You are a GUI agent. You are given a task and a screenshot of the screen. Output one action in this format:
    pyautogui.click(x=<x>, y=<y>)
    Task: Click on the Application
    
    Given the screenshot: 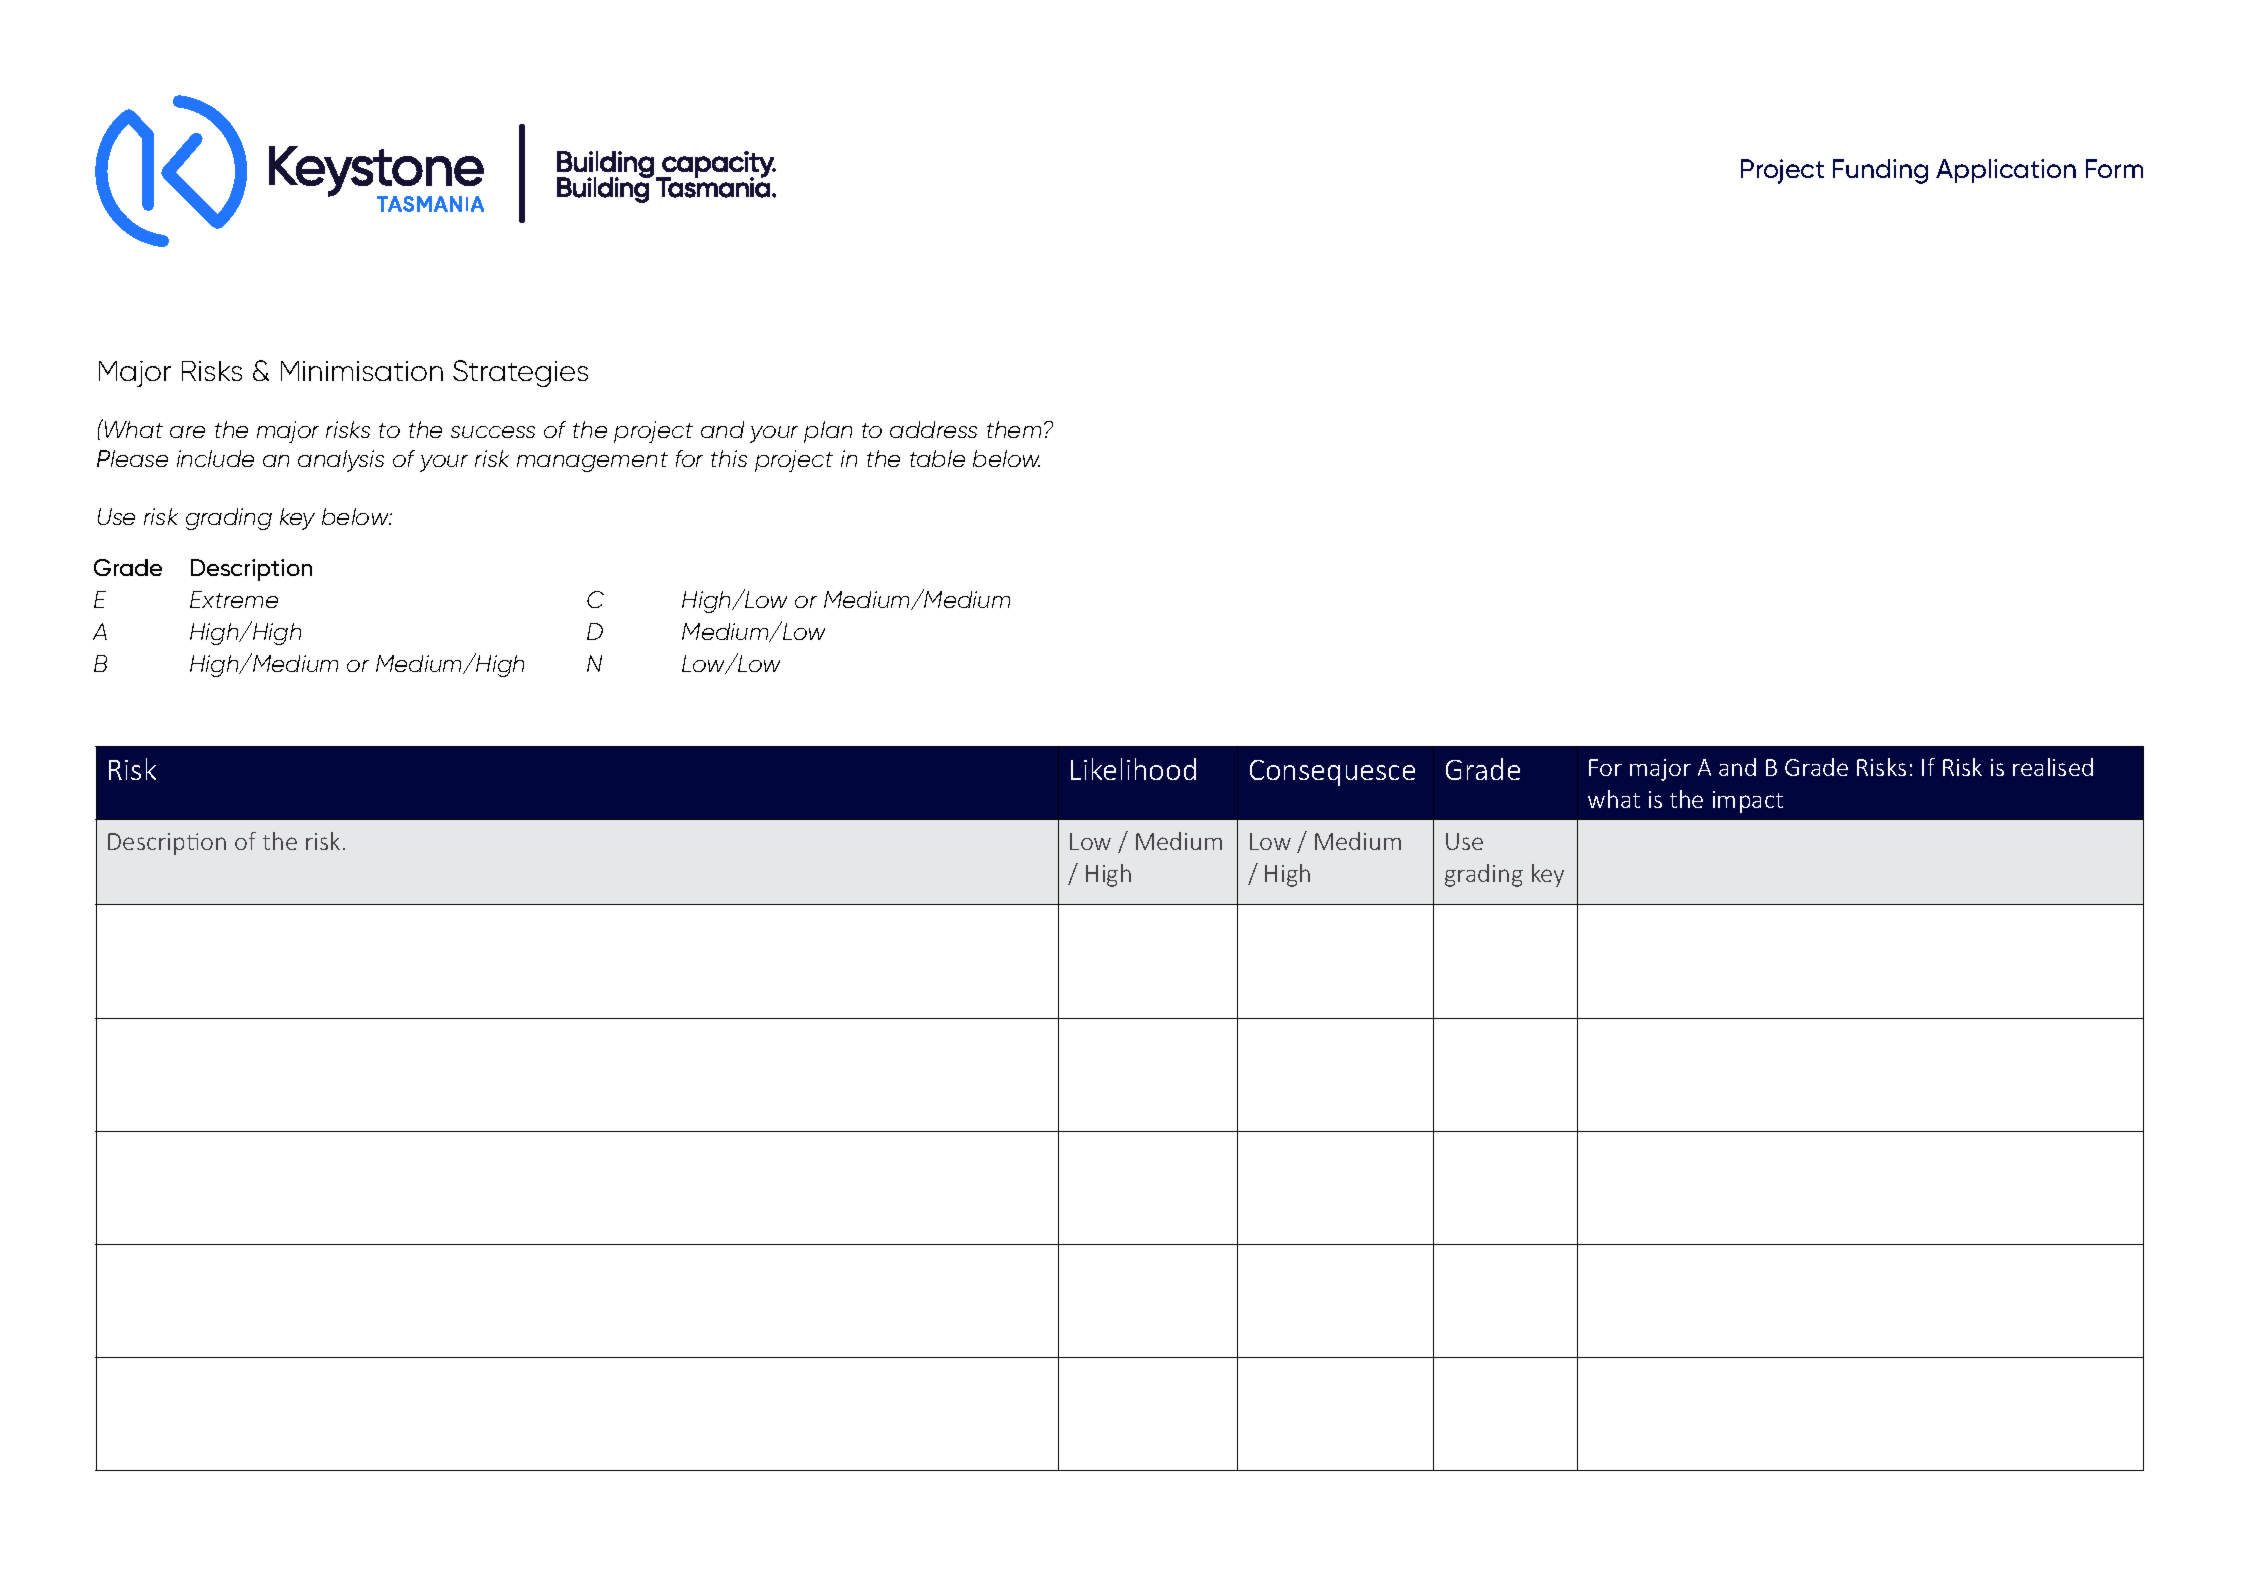 What is the action you would take?
    pyautogui.click(x=2006, y=171)
